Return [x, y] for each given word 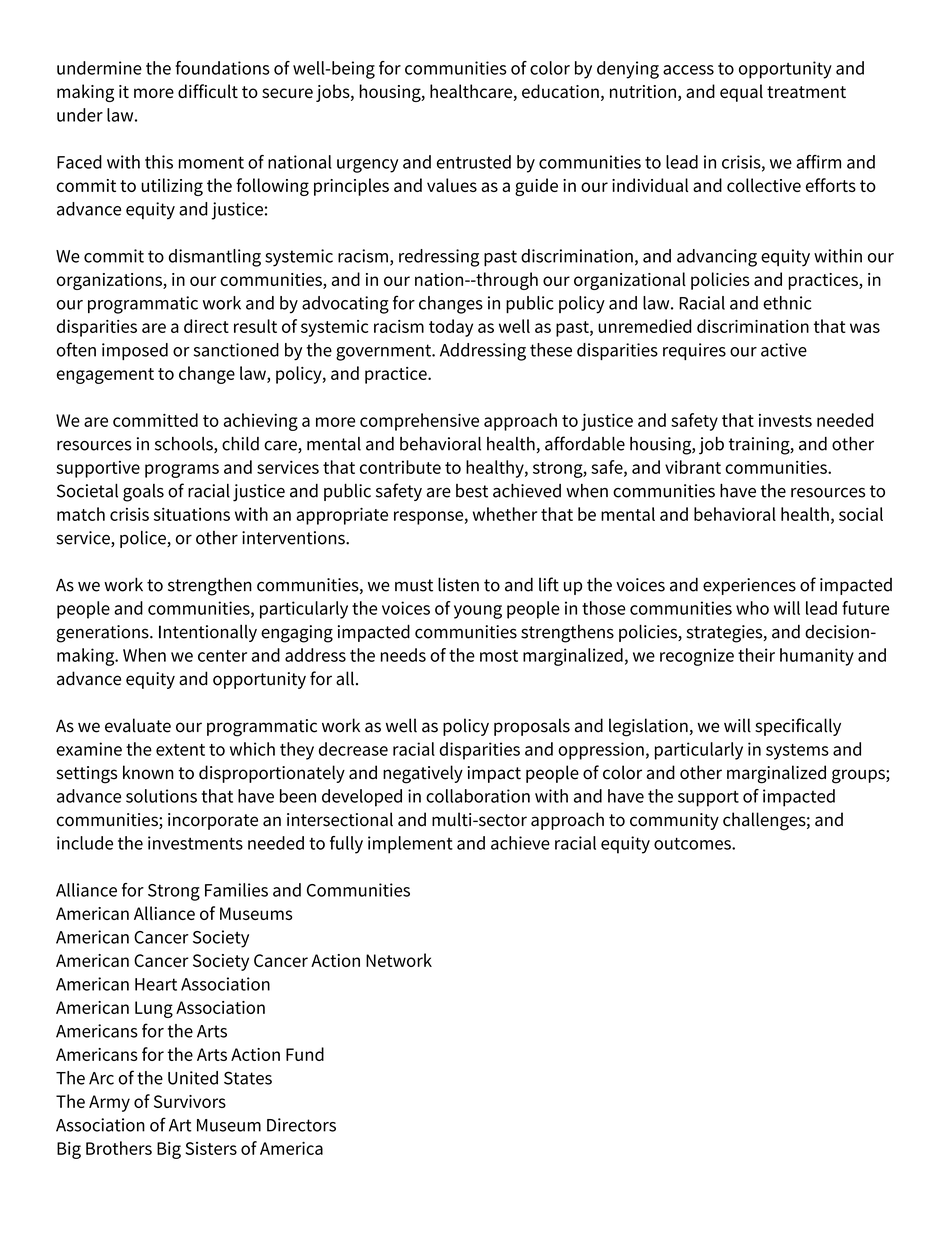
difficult [208, 91]
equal [741, 93]
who [752, 608]
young [478, 612]
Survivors [190, 1101]
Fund [305, 1054]
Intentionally [208, 633]
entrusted [474, 162]
